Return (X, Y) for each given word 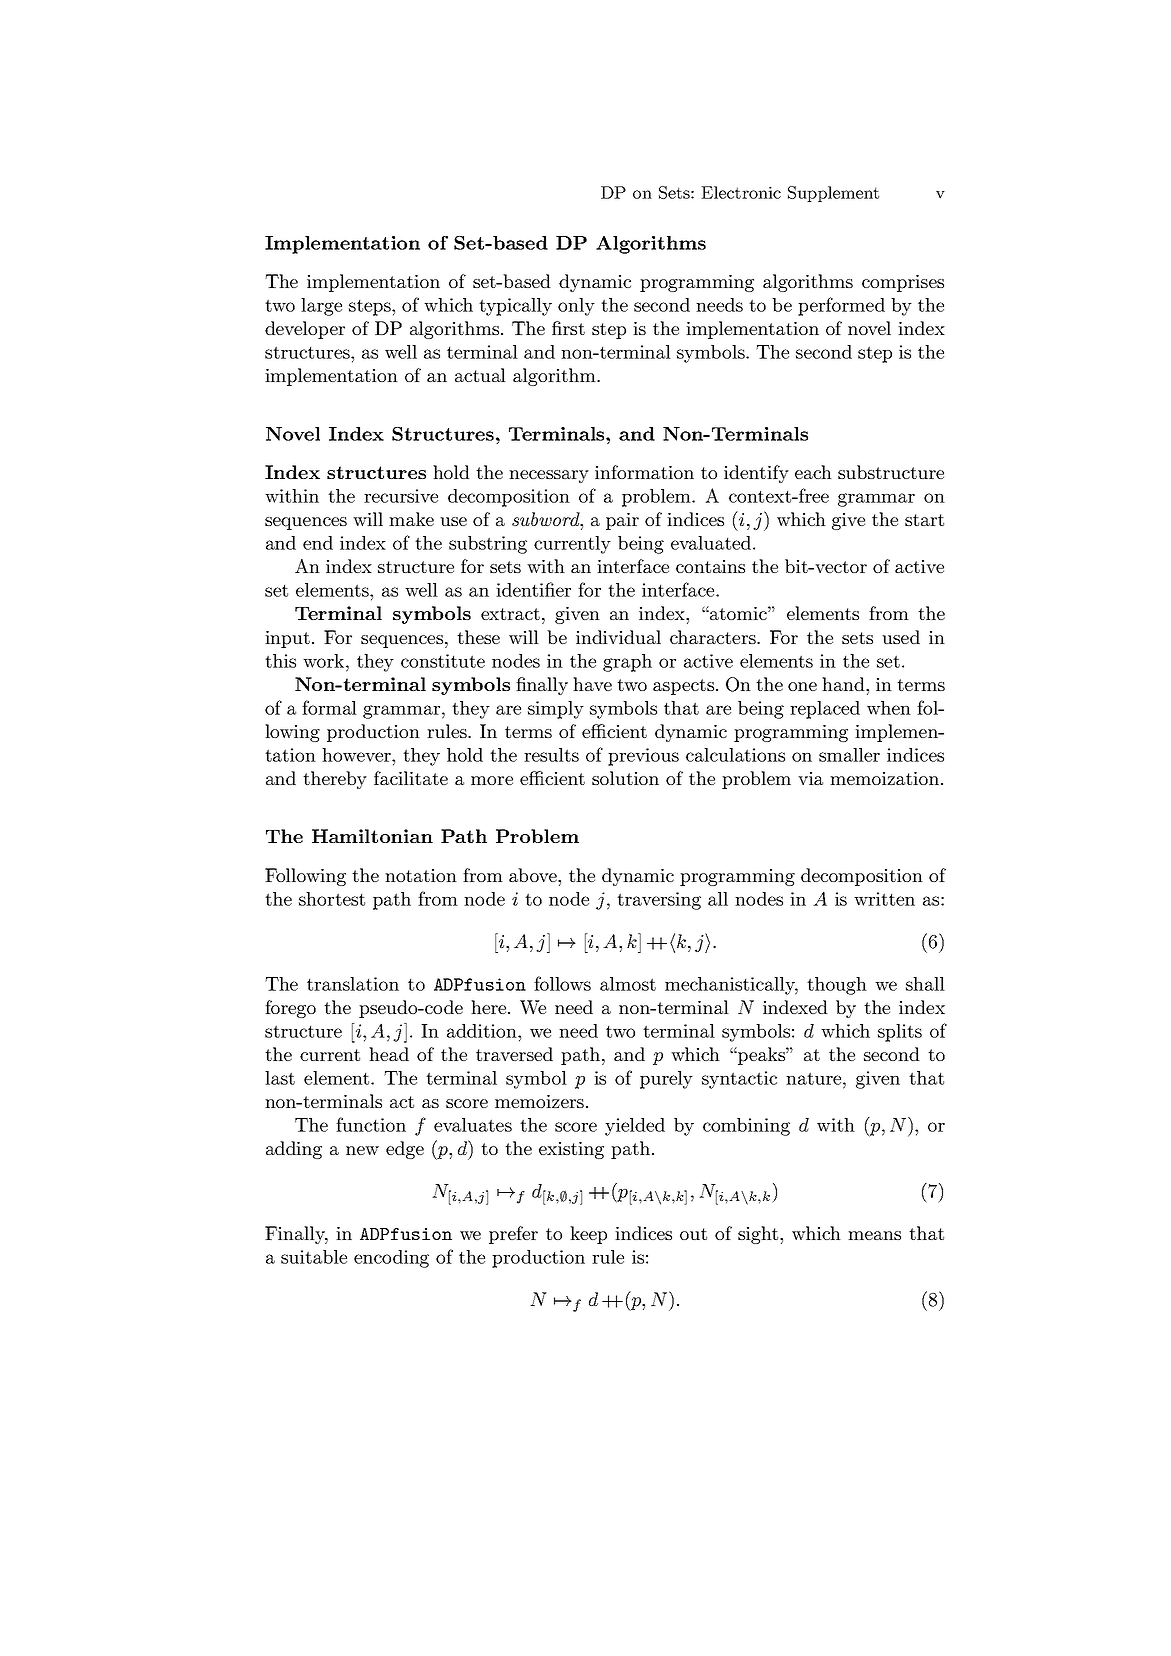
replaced (825, 710)
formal (329, 707)
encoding (391, 1259)
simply (556, 710)
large (321, 307)
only (576, 307)
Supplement (833, 194)
